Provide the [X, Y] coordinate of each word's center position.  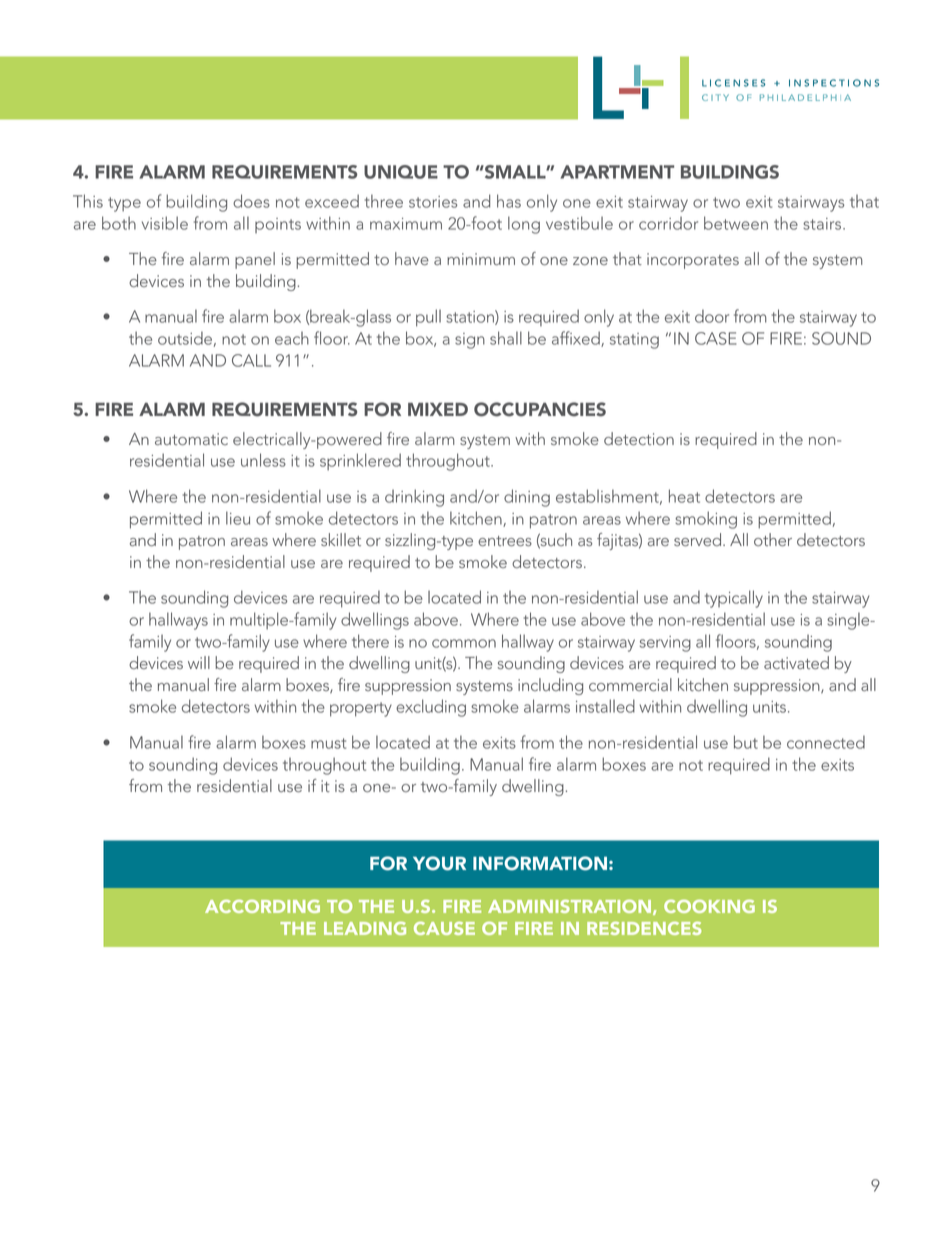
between [736, 223]
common [464, 643]
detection [639, 438]
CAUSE [444, 928]
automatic [191, 439]
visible [165, 223]
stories [433, 202]
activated [796, 662]
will [199, 662]
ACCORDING [262, 906]
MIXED [438, 409]
